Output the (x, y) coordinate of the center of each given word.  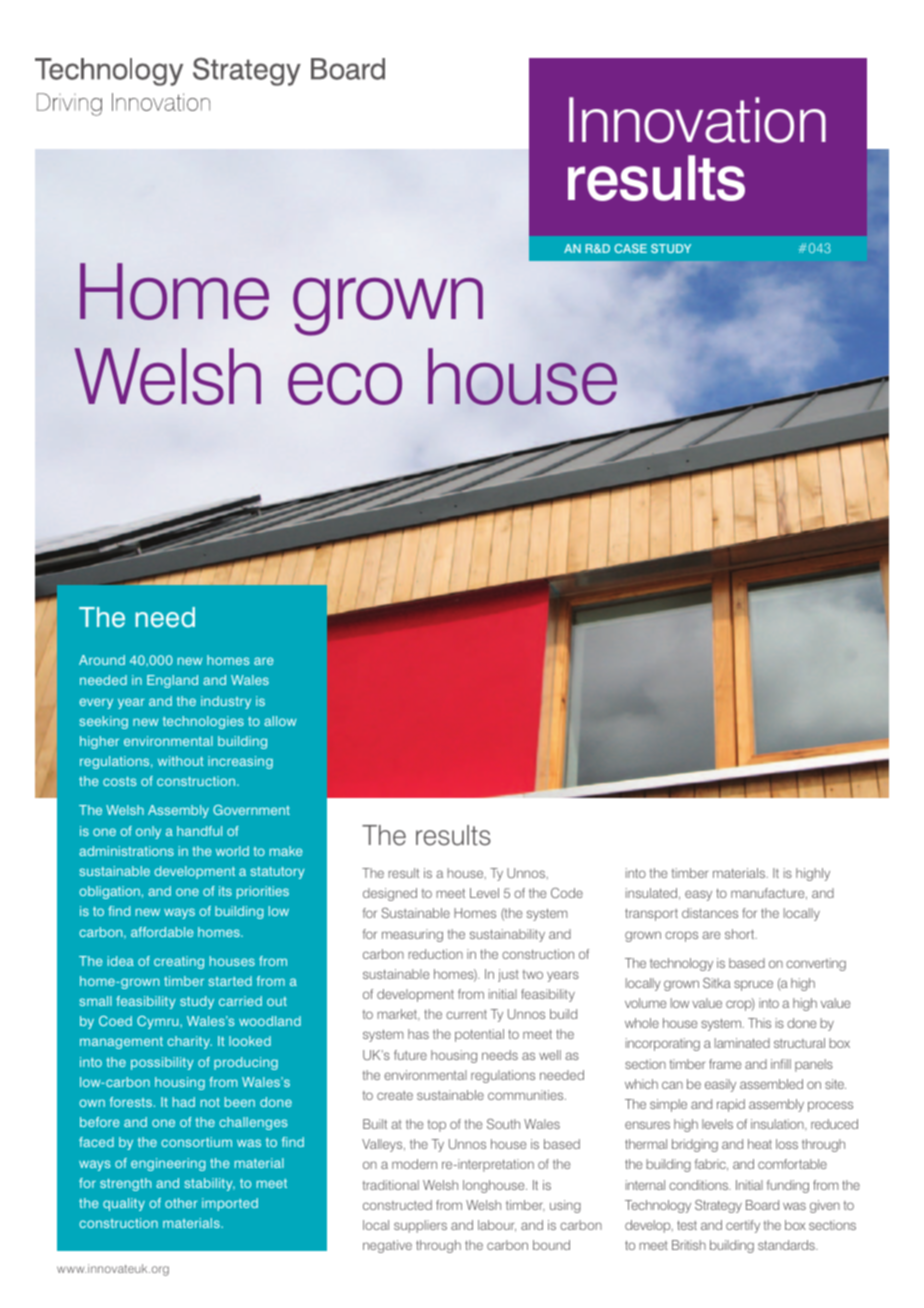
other (181, 1203)
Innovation (697, 120)
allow (280, 721)
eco (345, 384)
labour (497, 1226)
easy (698, 895)
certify (743, 1226)
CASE (630, 248)
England (172, 681)
